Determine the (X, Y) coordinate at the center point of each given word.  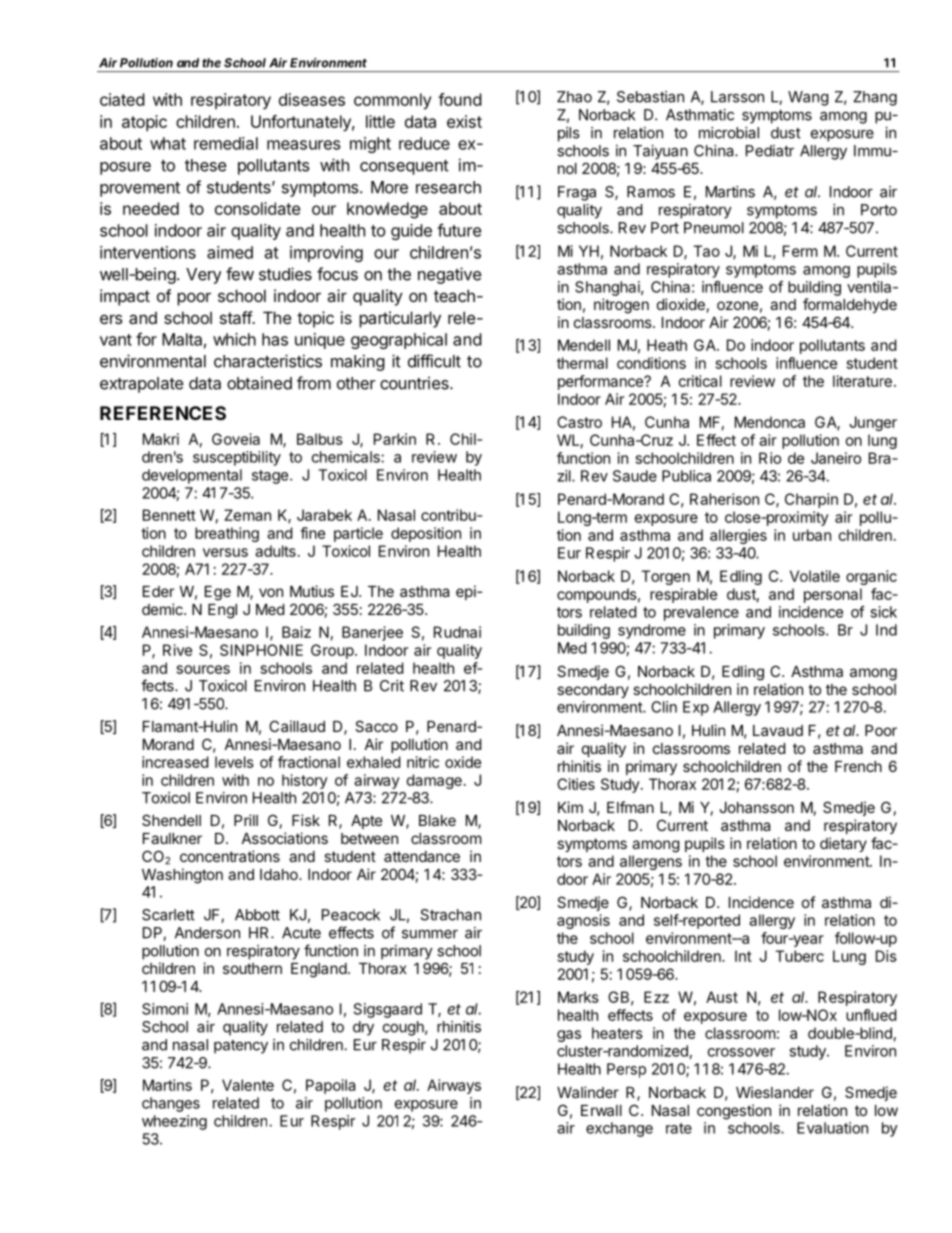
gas (569, 1036)
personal (833, 595)
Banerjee (372, 633)
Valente (248, 1085)
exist (464, 121)
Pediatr (770, 151)
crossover (741, 1052)
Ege (218, 593)
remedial (226, 143)
